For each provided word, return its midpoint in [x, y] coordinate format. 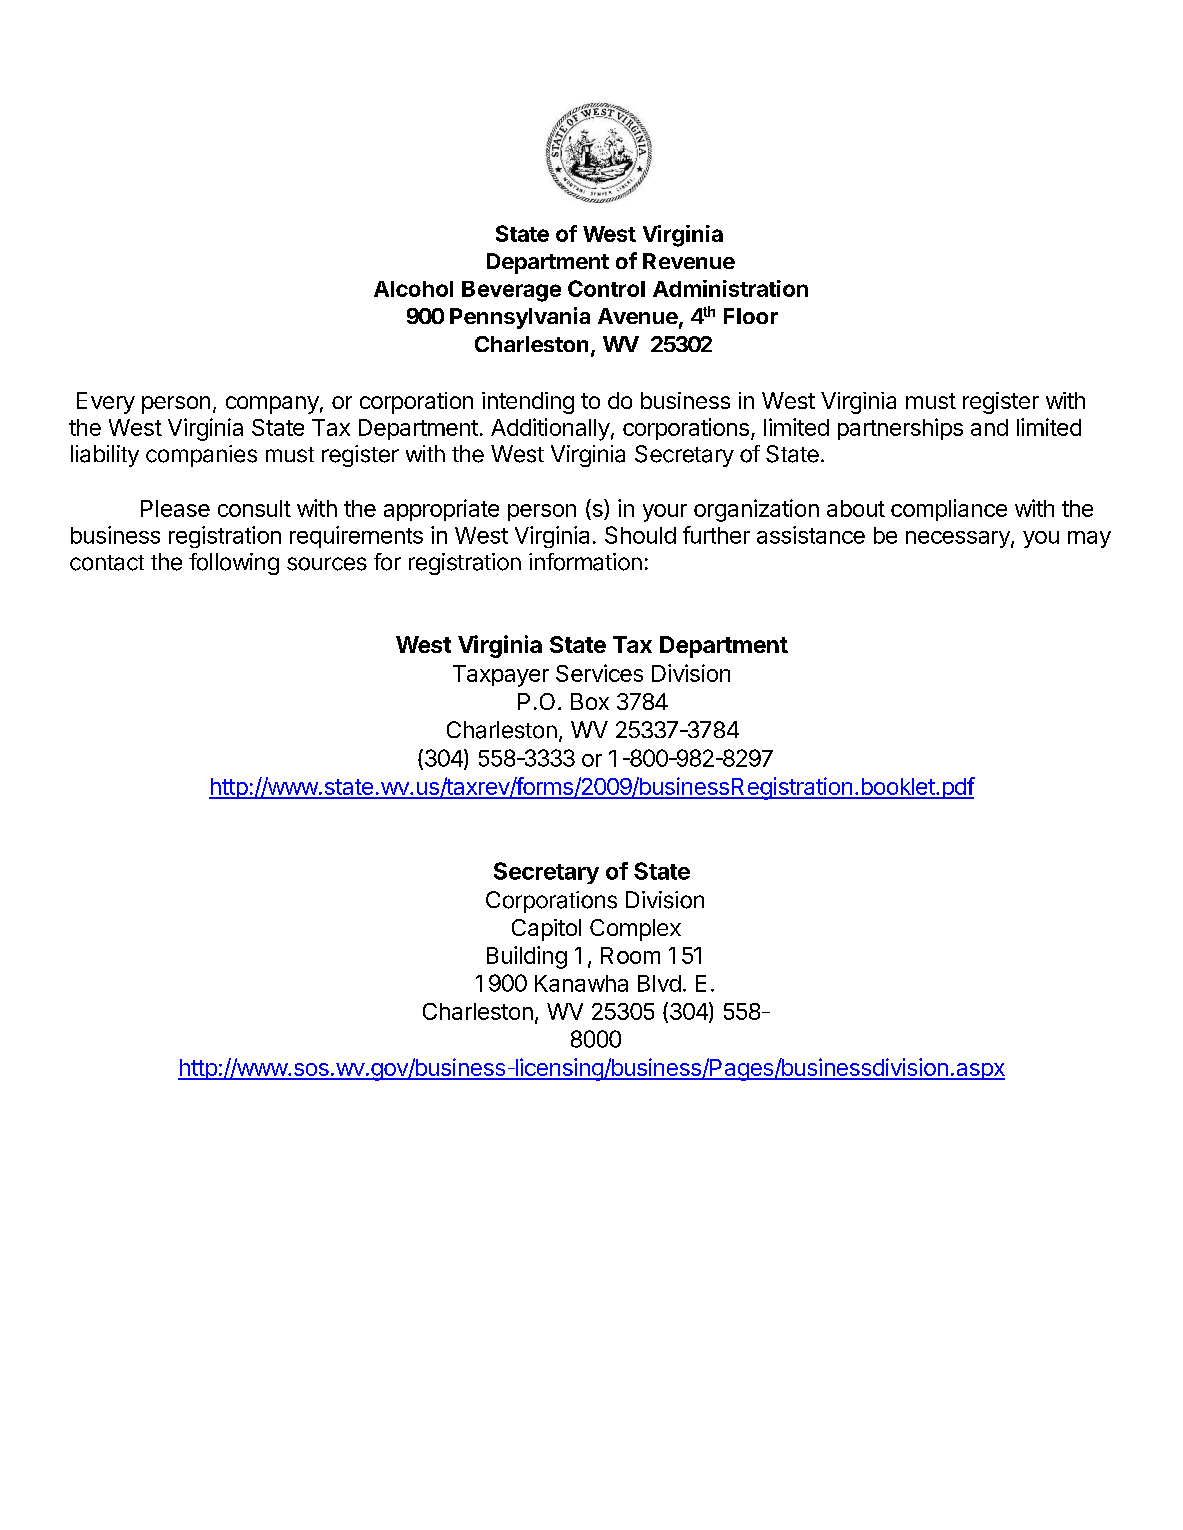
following [234, 564]
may [1089, 539]
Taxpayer [501, 676]
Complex [635, 930]
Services [599, 673]
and [989, 427]
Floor [751, 316]
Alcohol [413, 289]
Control [606, 288]
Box [590, 701]
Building [527, 957]
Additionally [550, 429]
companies [201, 456]
